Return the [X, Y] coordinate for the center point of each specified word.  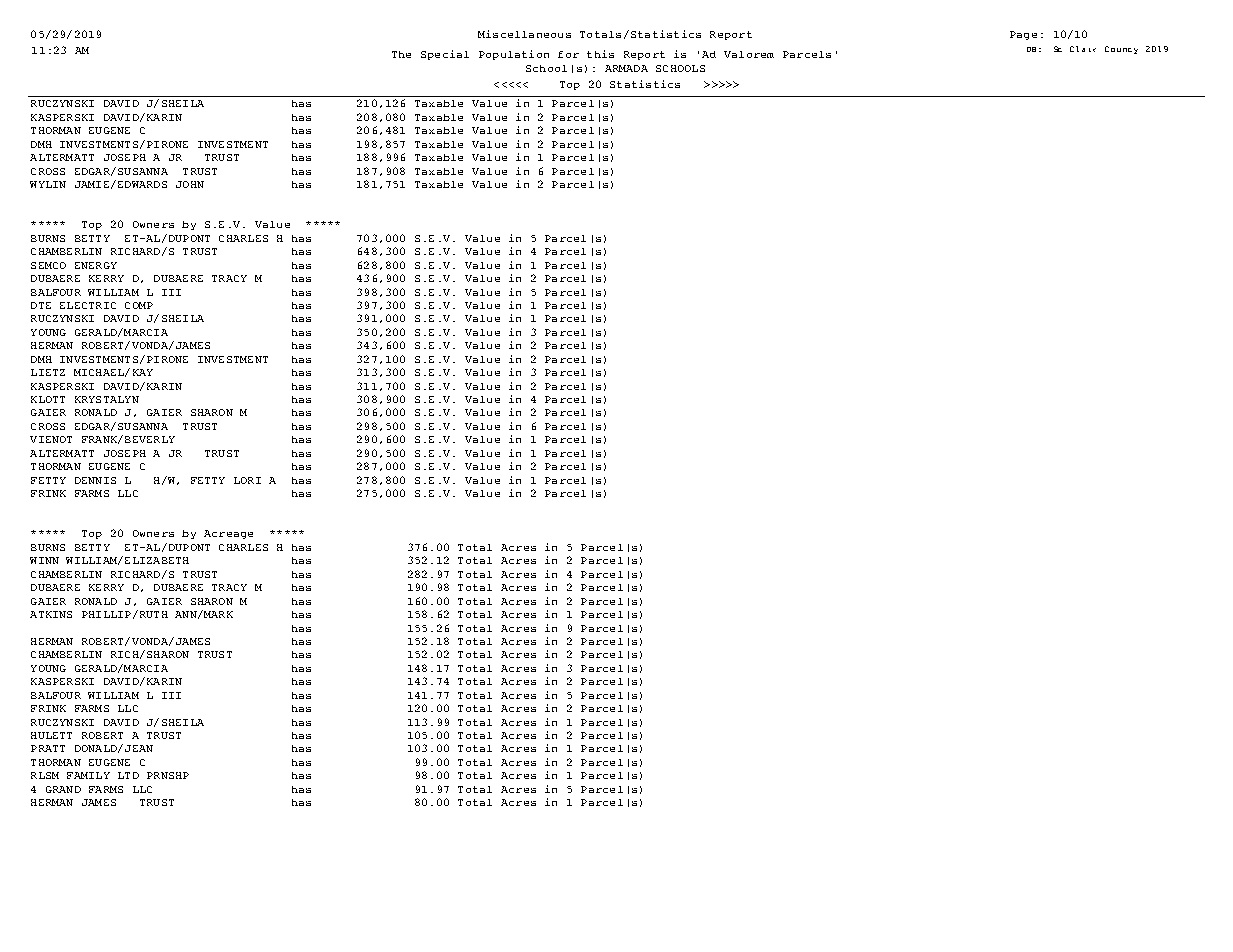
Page [1023, 35]
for [568, 54]
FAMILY [88, 775]
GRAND [63, 789]
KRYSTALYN [107, 399]
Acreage [228, 534]
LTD [128, 775]
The [401, 54]
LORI [247, 480]
